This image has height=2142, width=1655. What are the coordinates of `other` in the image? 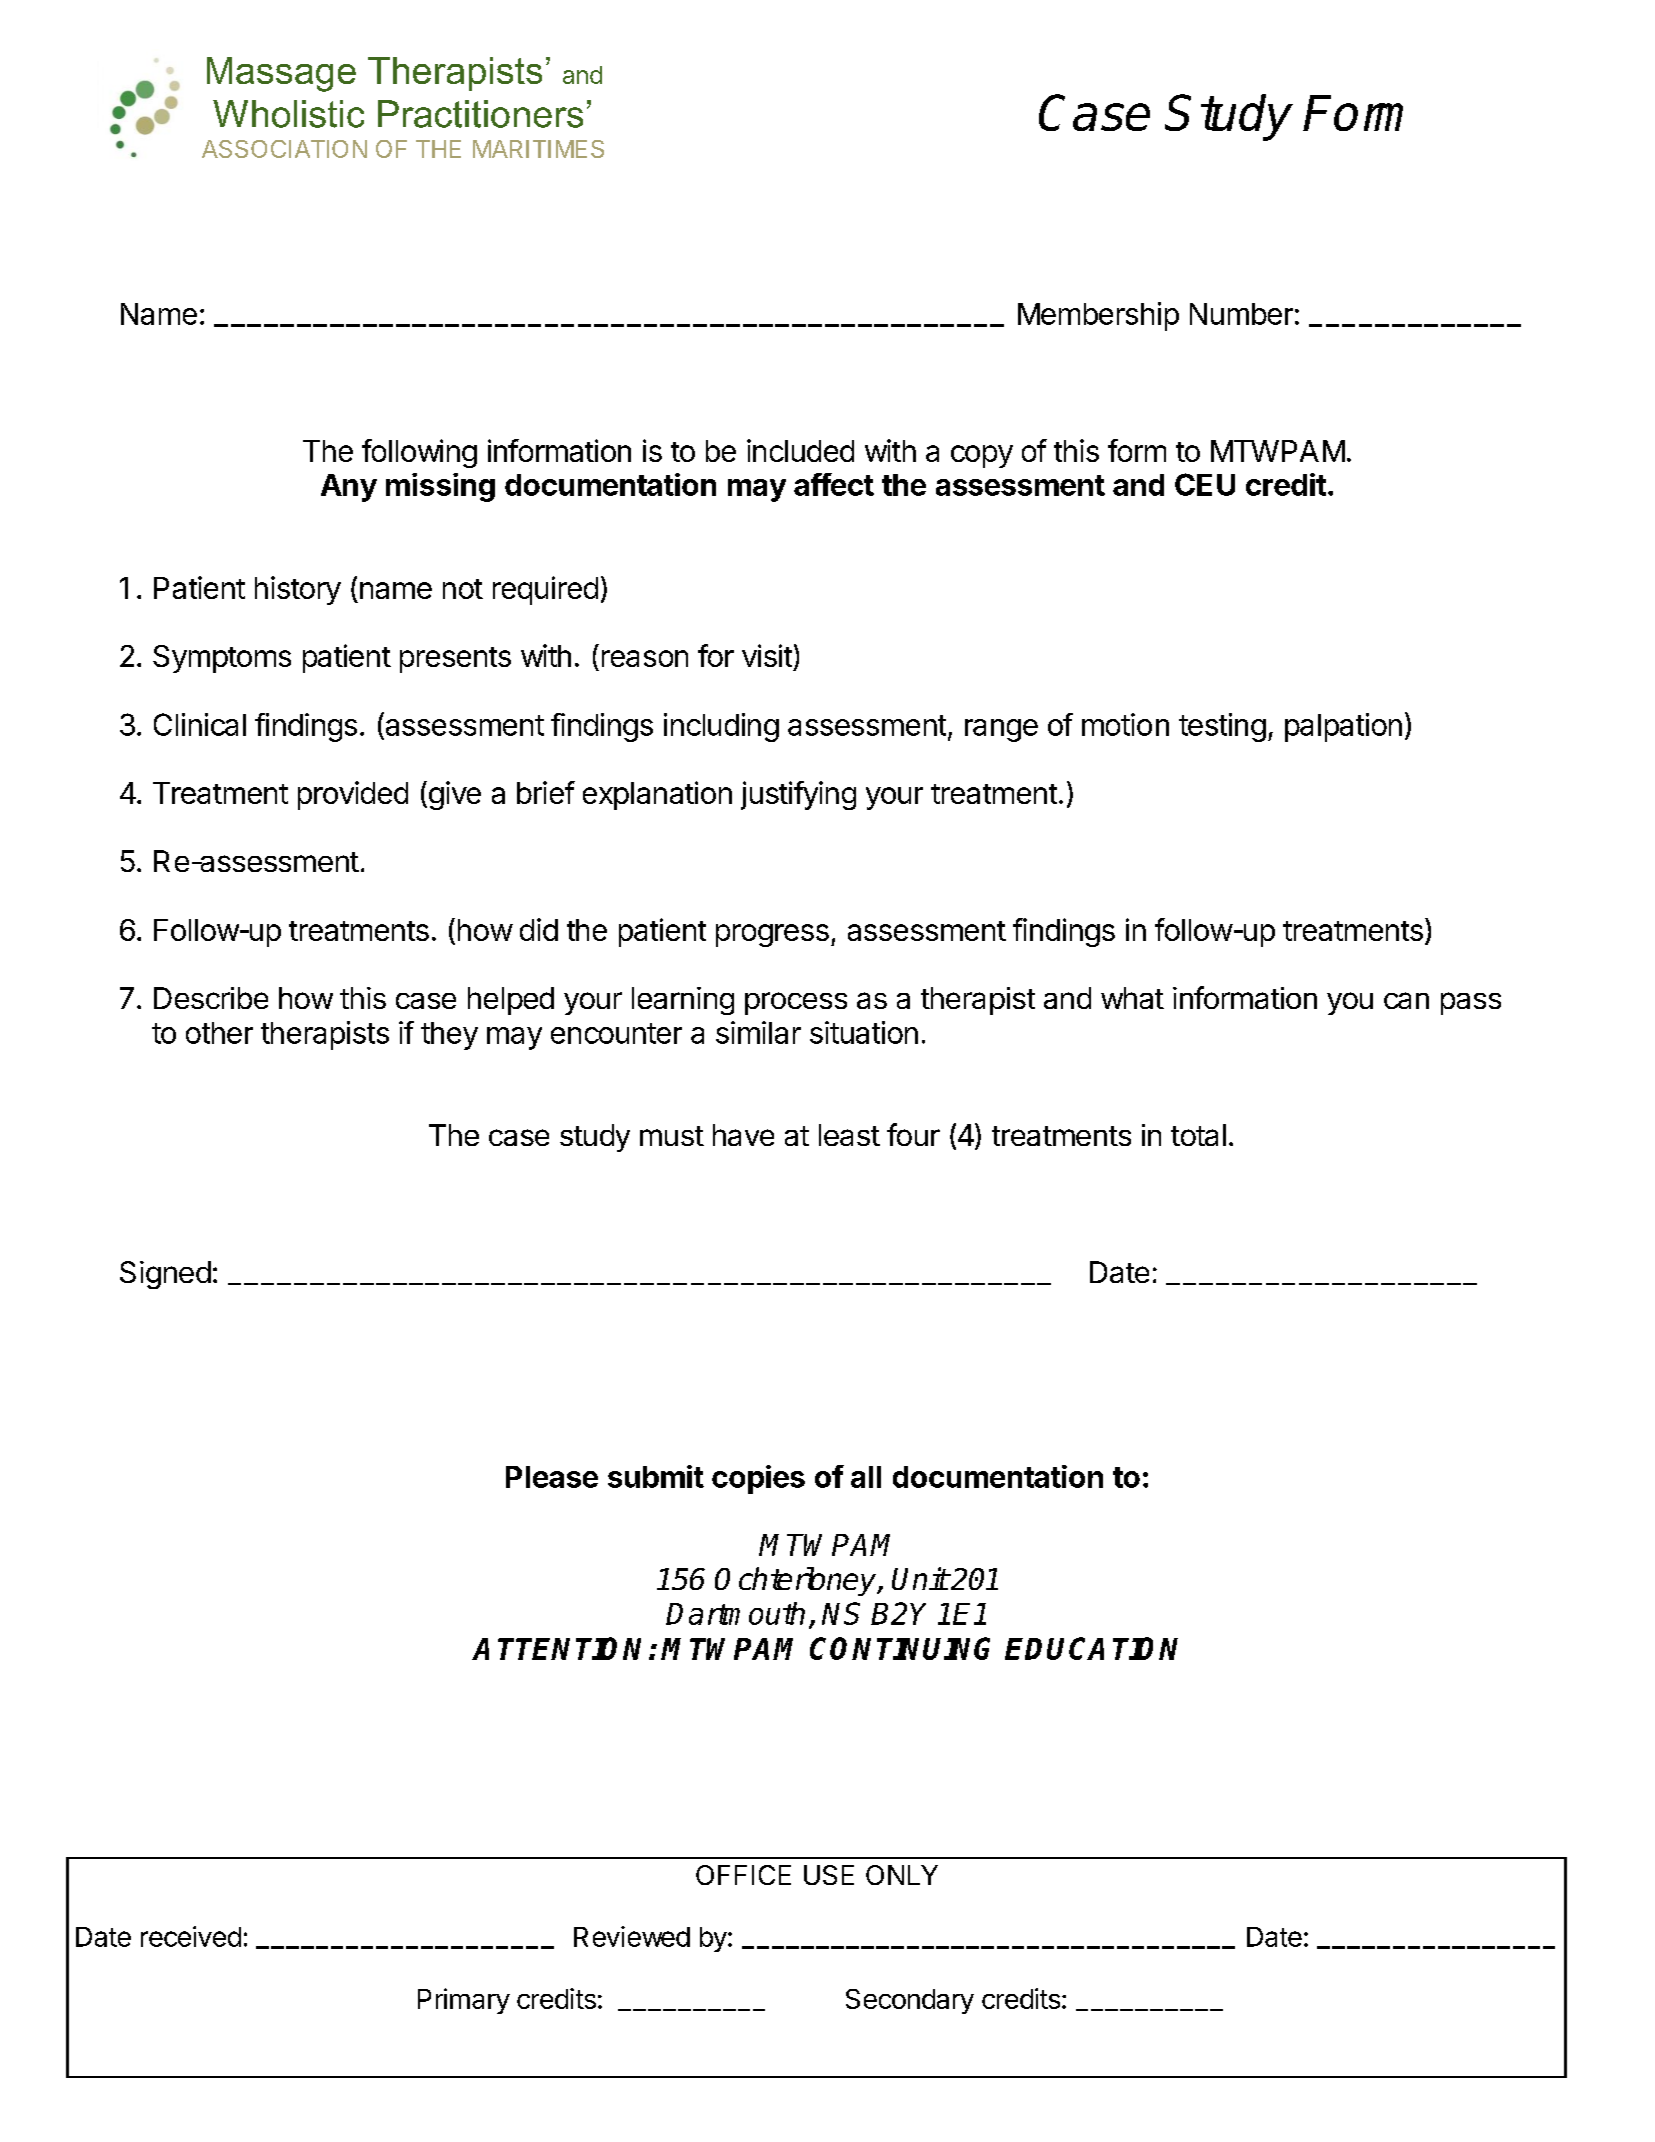 It's located at (219, 1033).
